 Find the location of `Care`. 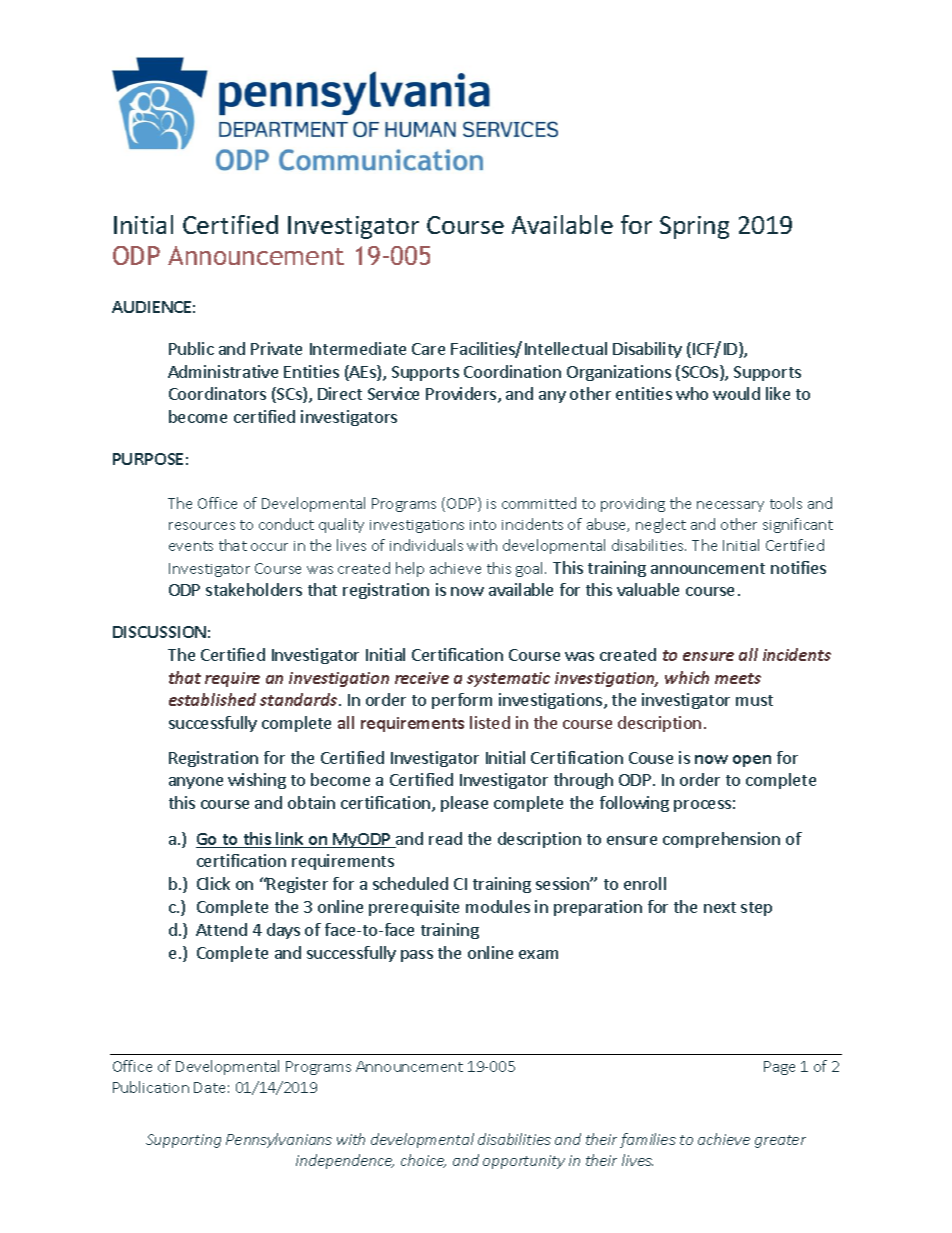

Care is located at coordinates (428, 349).
